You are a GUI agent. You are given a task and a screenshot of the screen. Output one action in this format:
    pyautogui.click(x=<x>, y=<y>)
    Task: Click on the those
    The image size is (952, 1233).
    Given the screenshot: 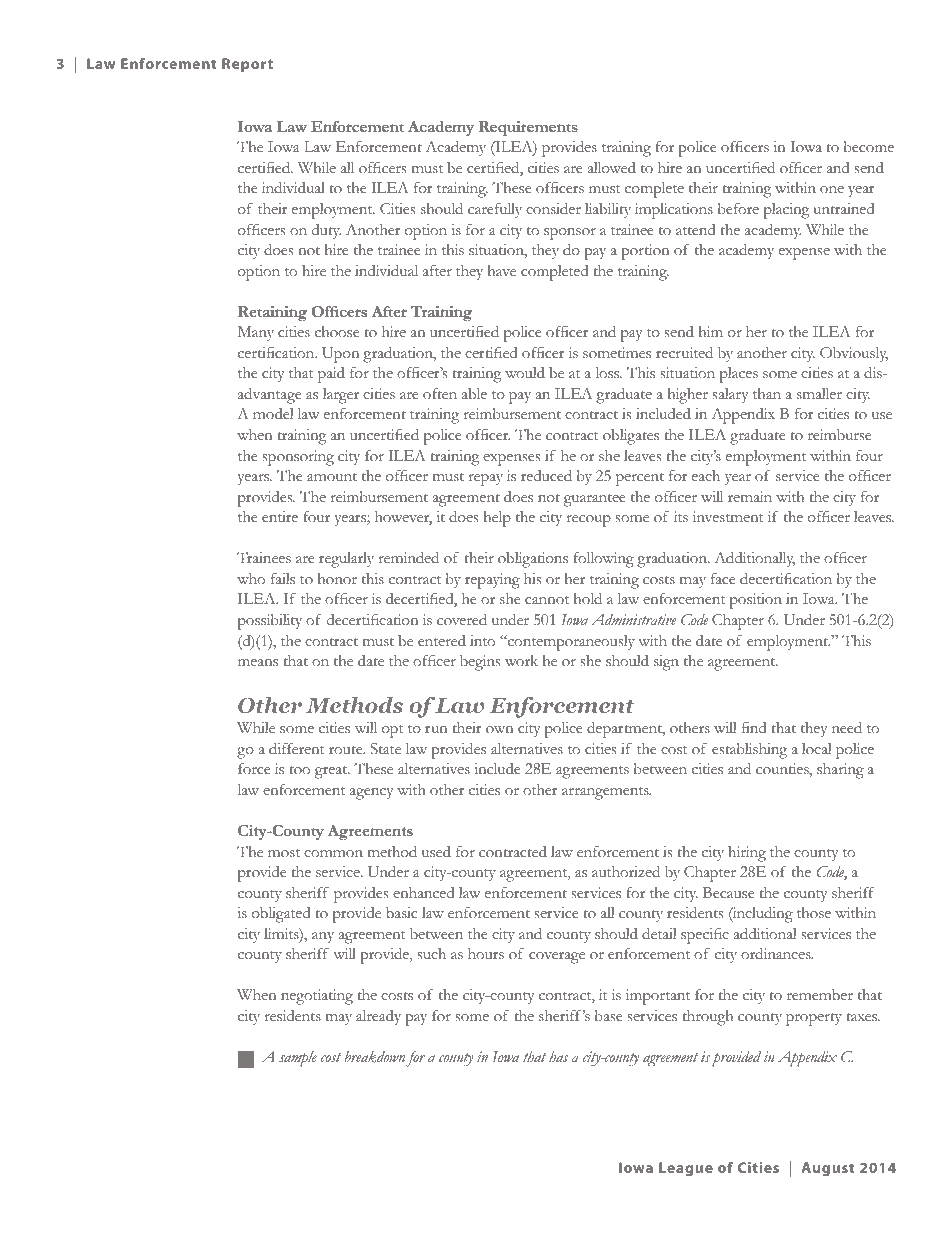 What is the action you would take?
    pyautogui.click(x=814, y=913)
